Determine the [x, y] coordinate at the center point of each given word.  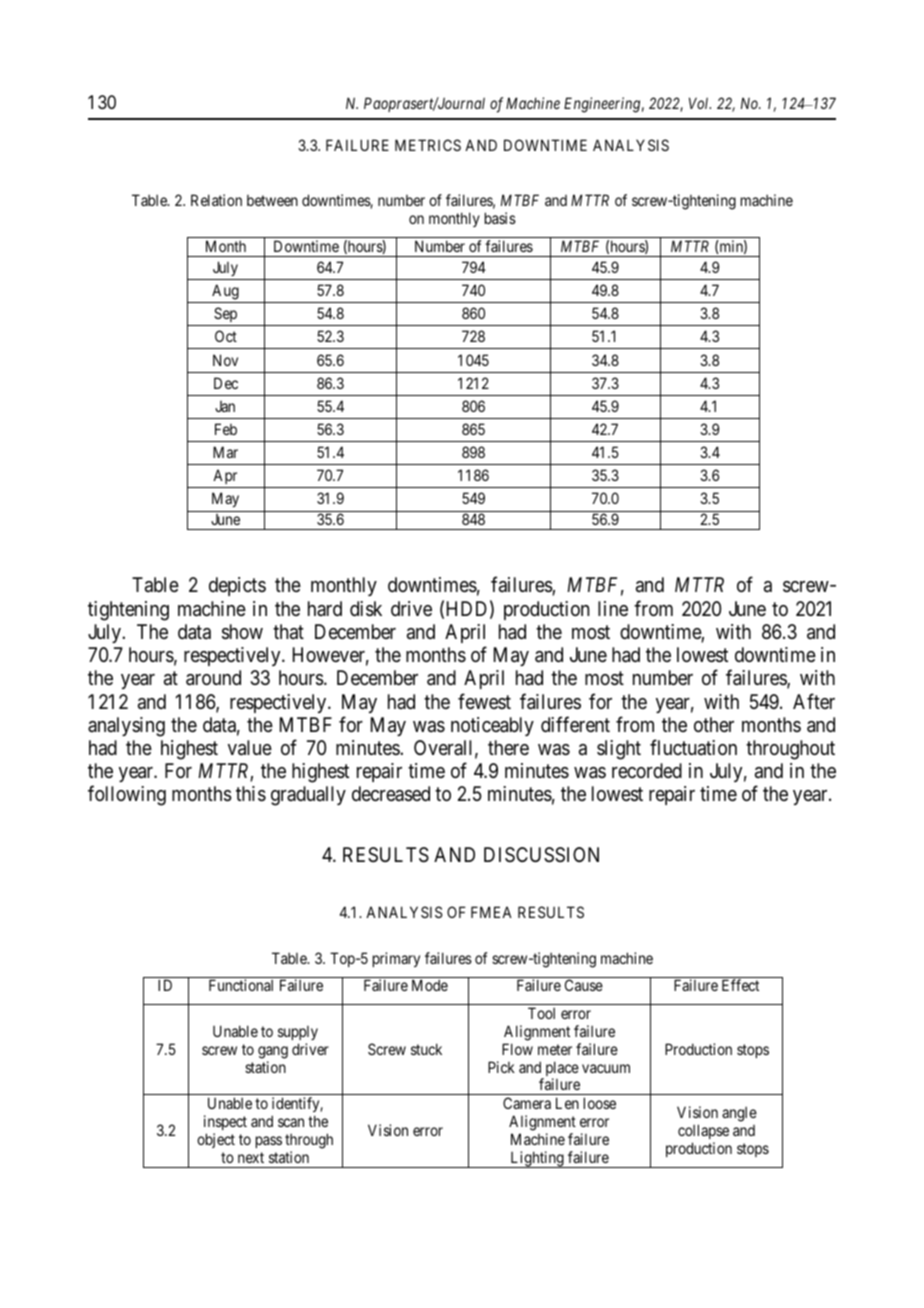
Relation [216, 200]
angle [739, 1114]
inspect [225, 1122]
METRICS [428, 145]
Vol [700, 103]
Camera [527, 1103]
